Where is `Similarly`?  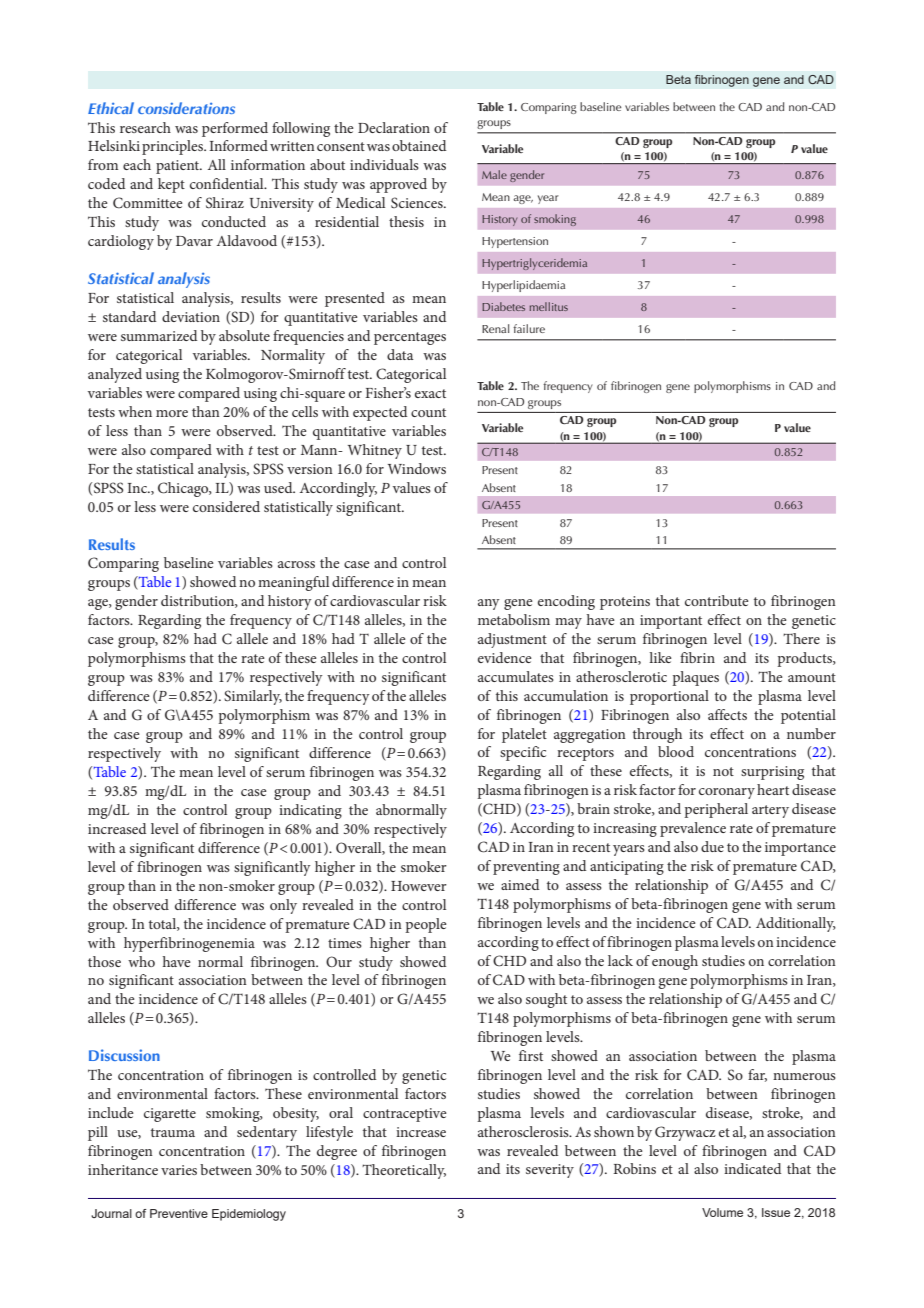
Similarly is located at coordinates (253, 697).
